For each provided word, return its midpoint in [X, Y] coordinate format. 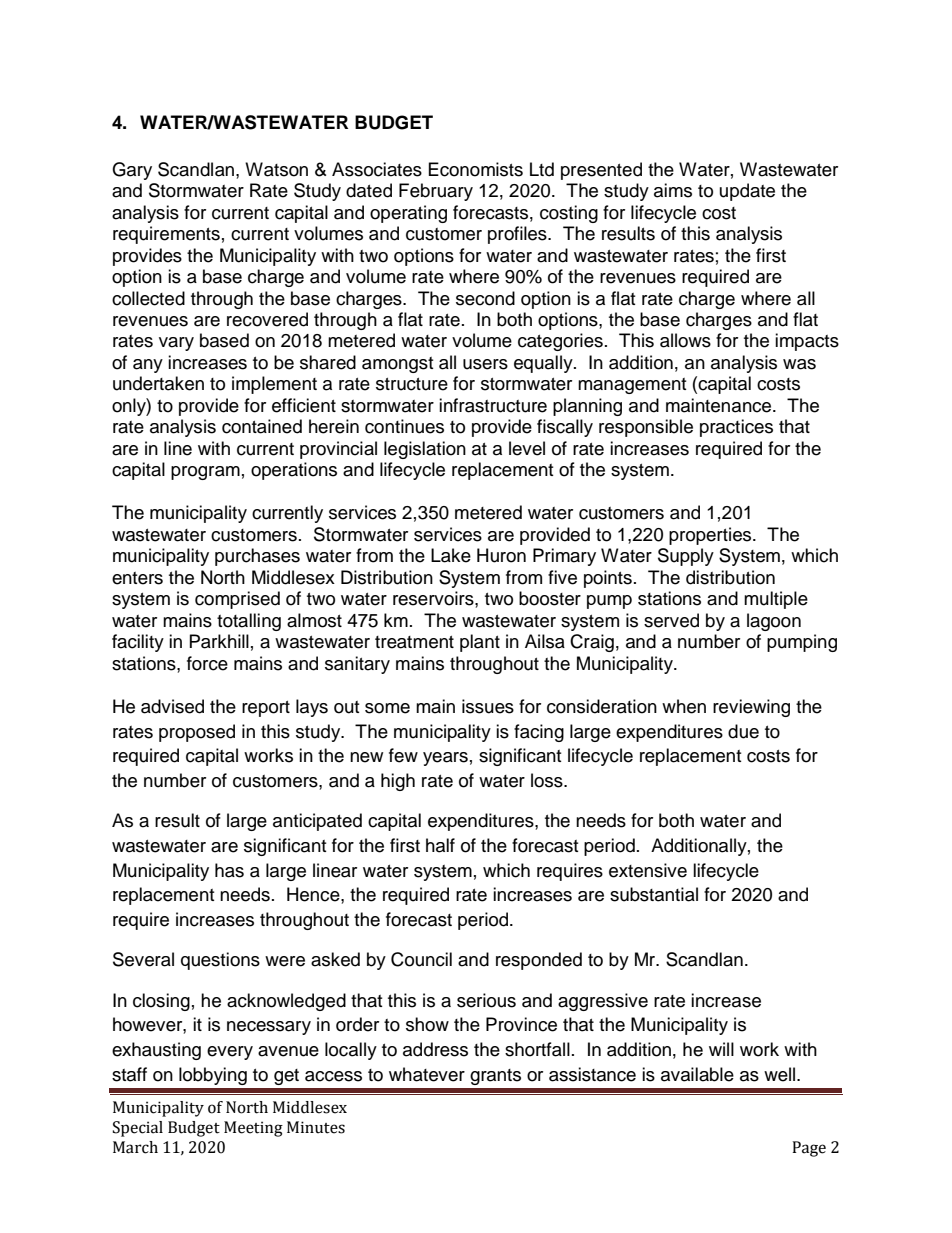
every [230, 1053]
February [436, 192]
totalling [249, 622]
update [747, 192]
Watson [276, 169]
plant [480, 643]
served [671, 620]
